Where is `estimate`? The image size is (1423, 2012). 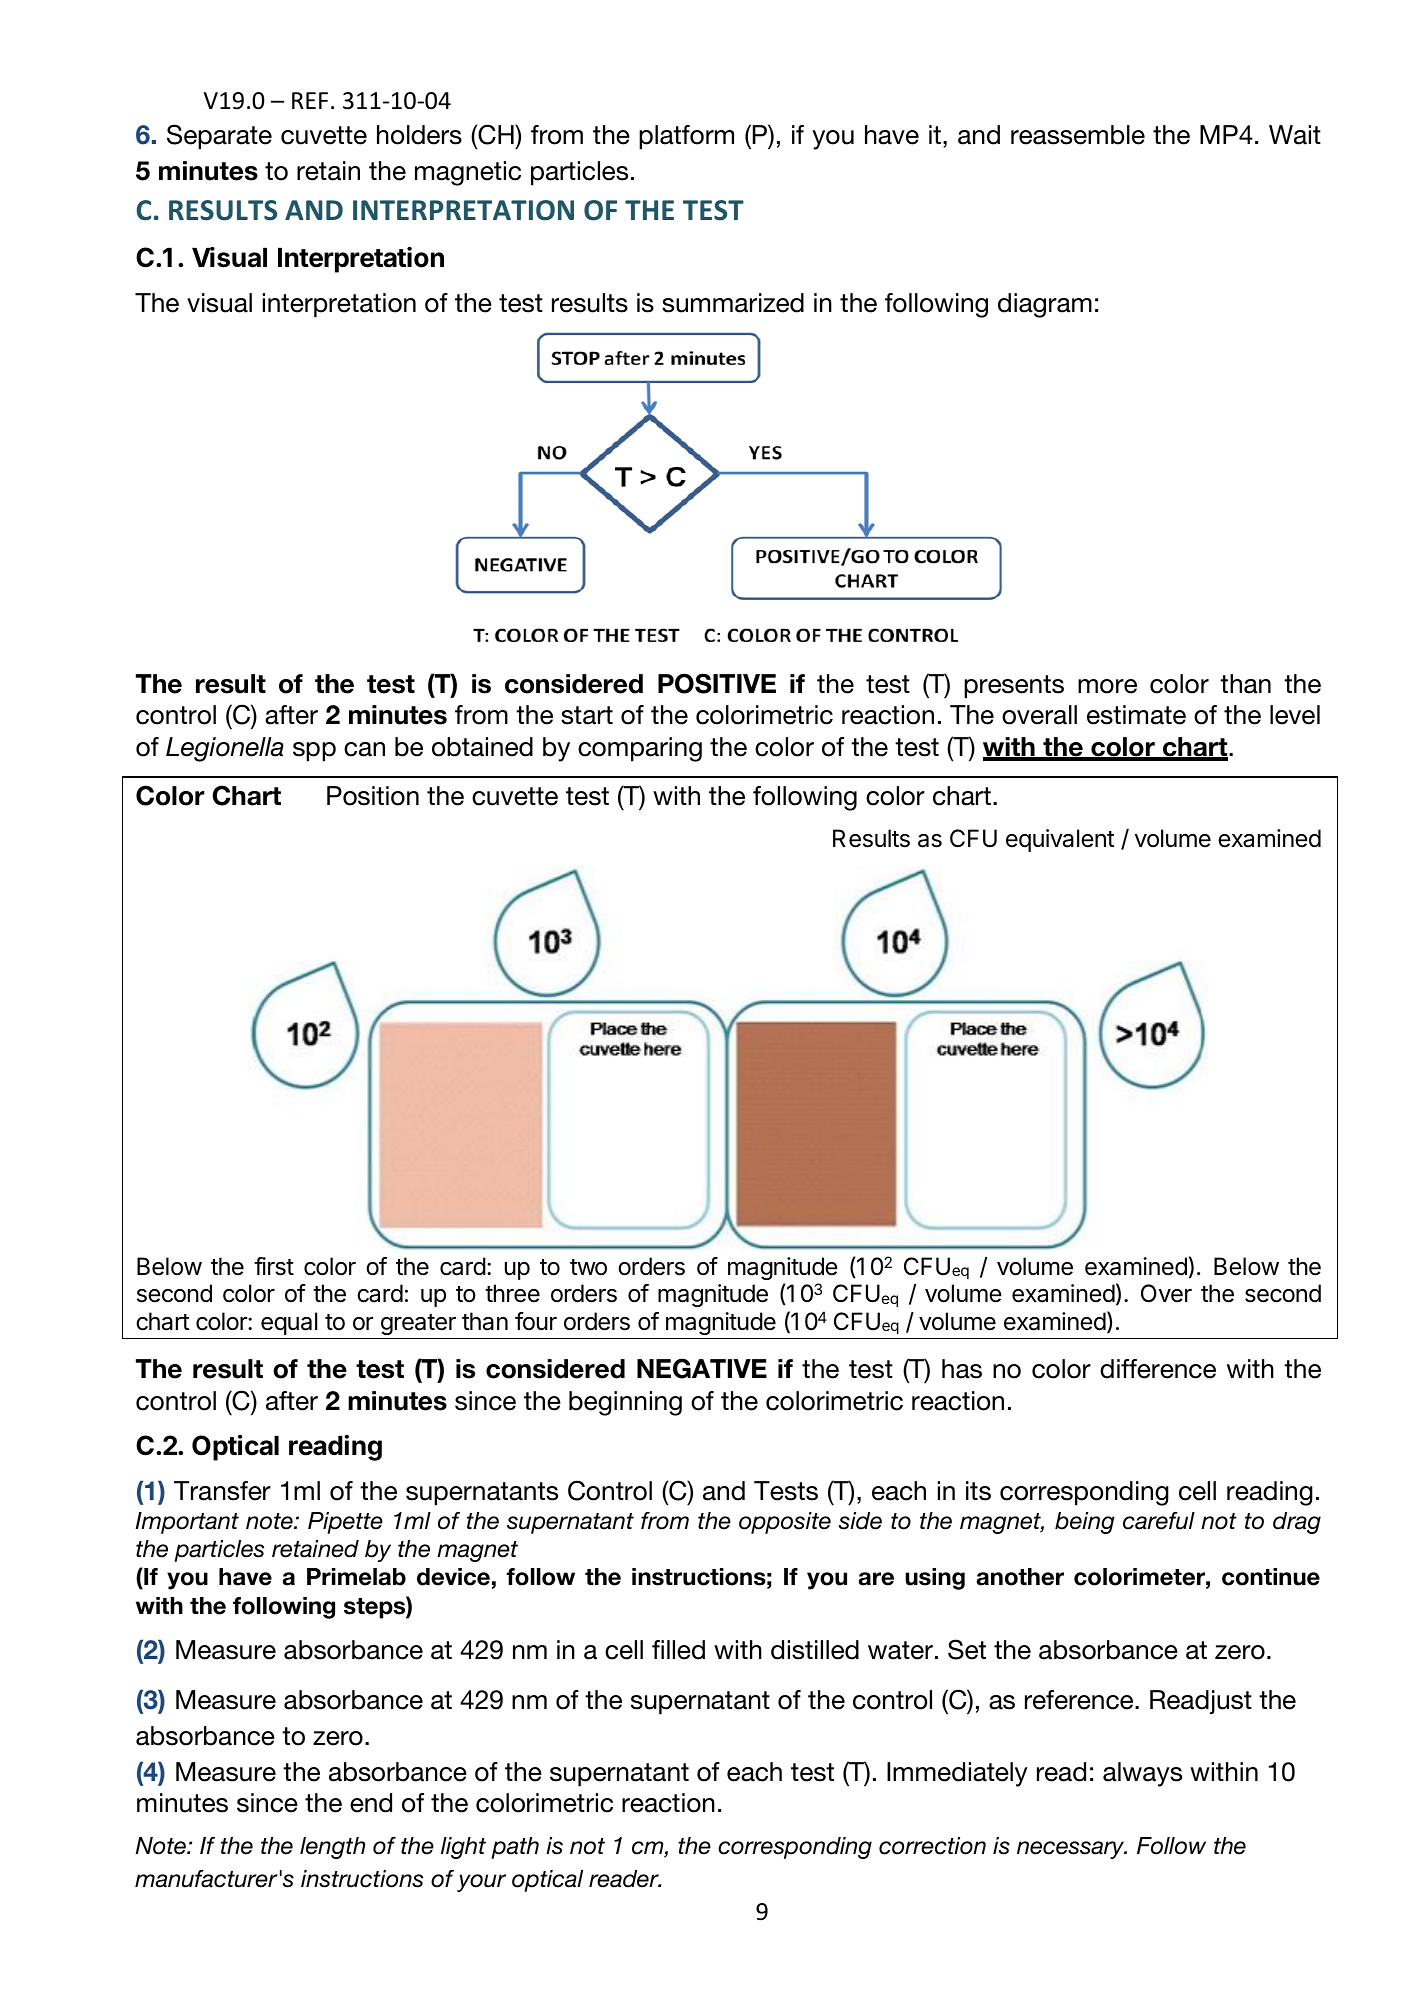 estimate is located at coordinates (1136, 715).
